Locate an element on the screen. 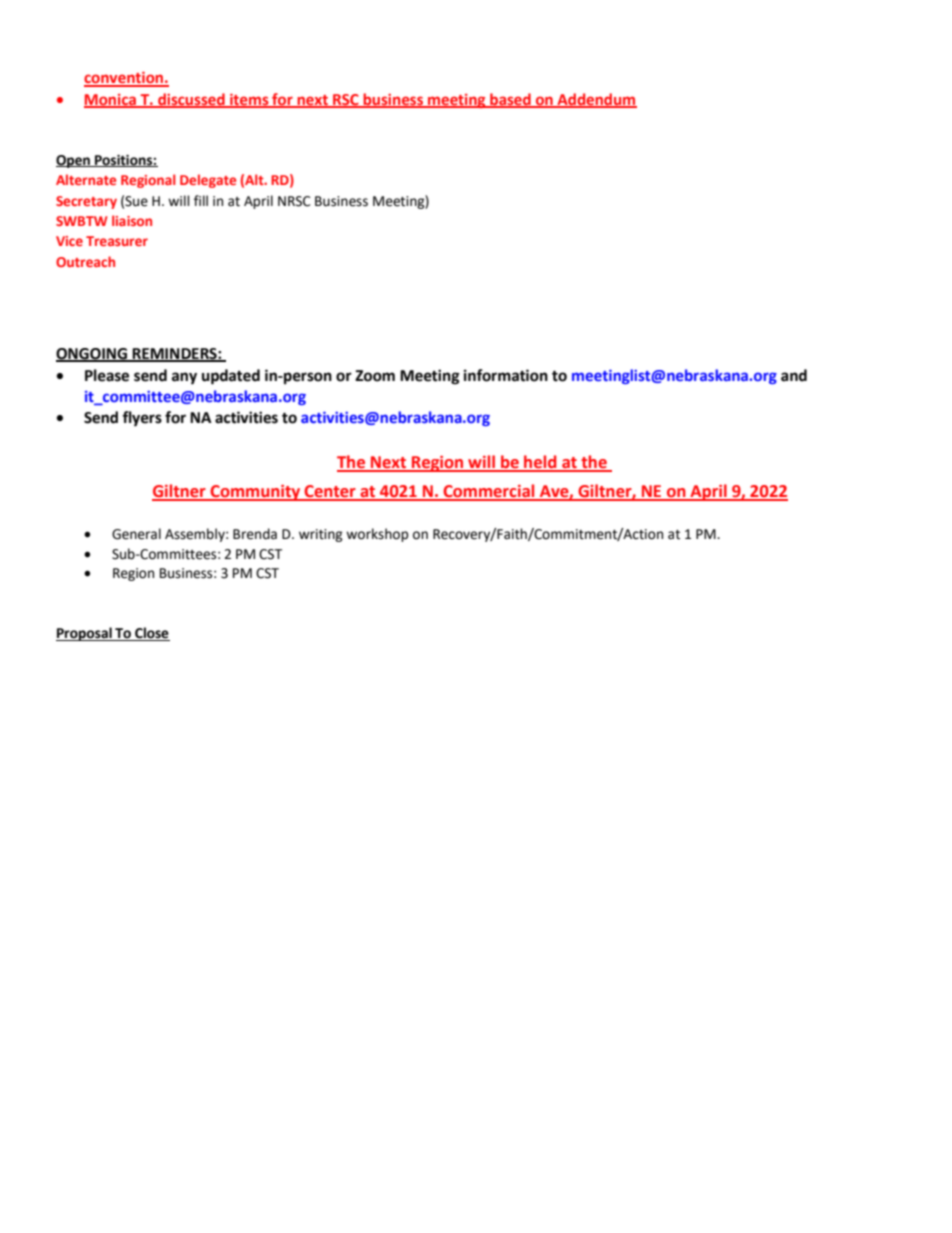  discussed is located at coordinates (191, 100).
